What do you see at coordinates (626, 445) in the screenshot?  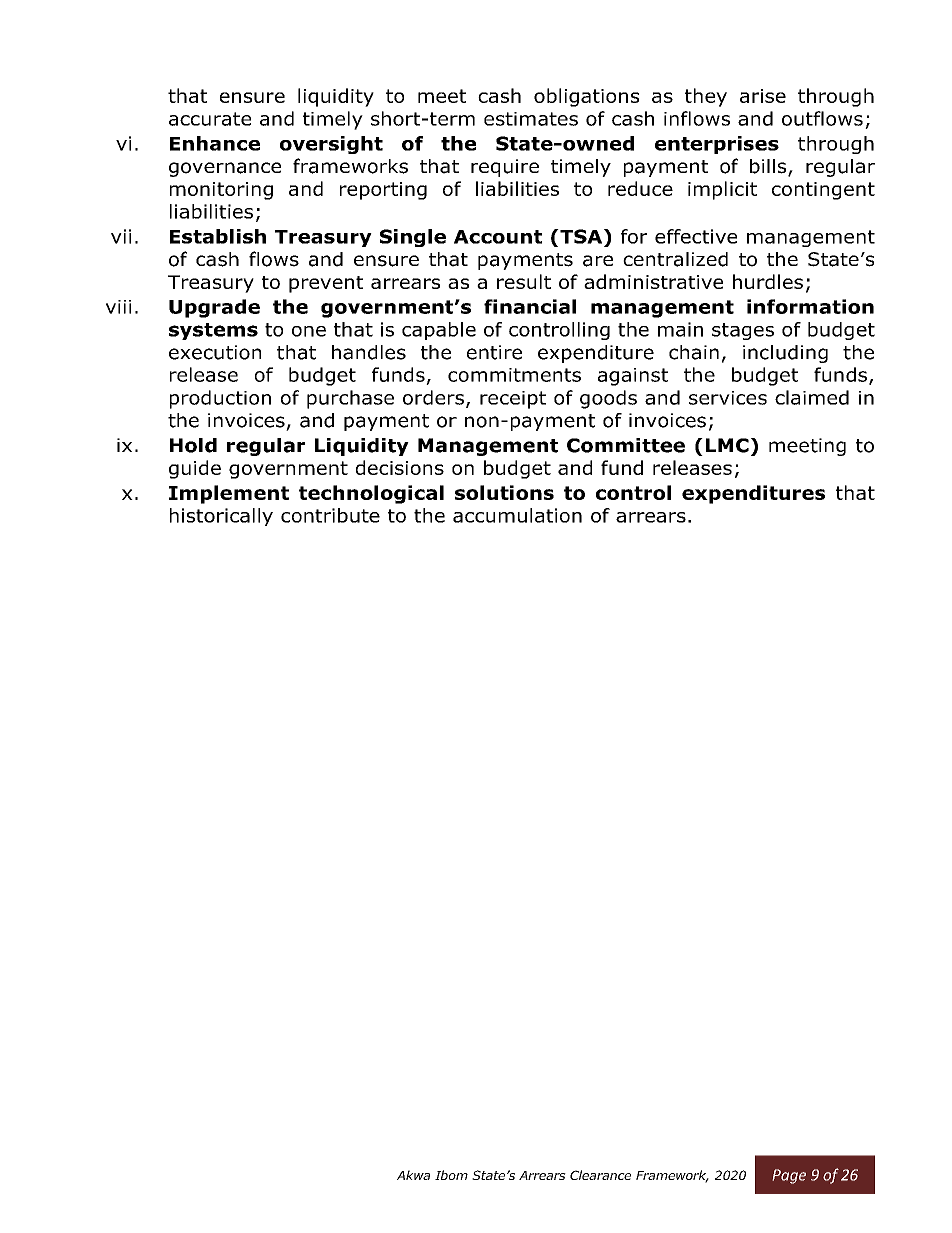 I see `Committee` at bounding box center [626, 445].
